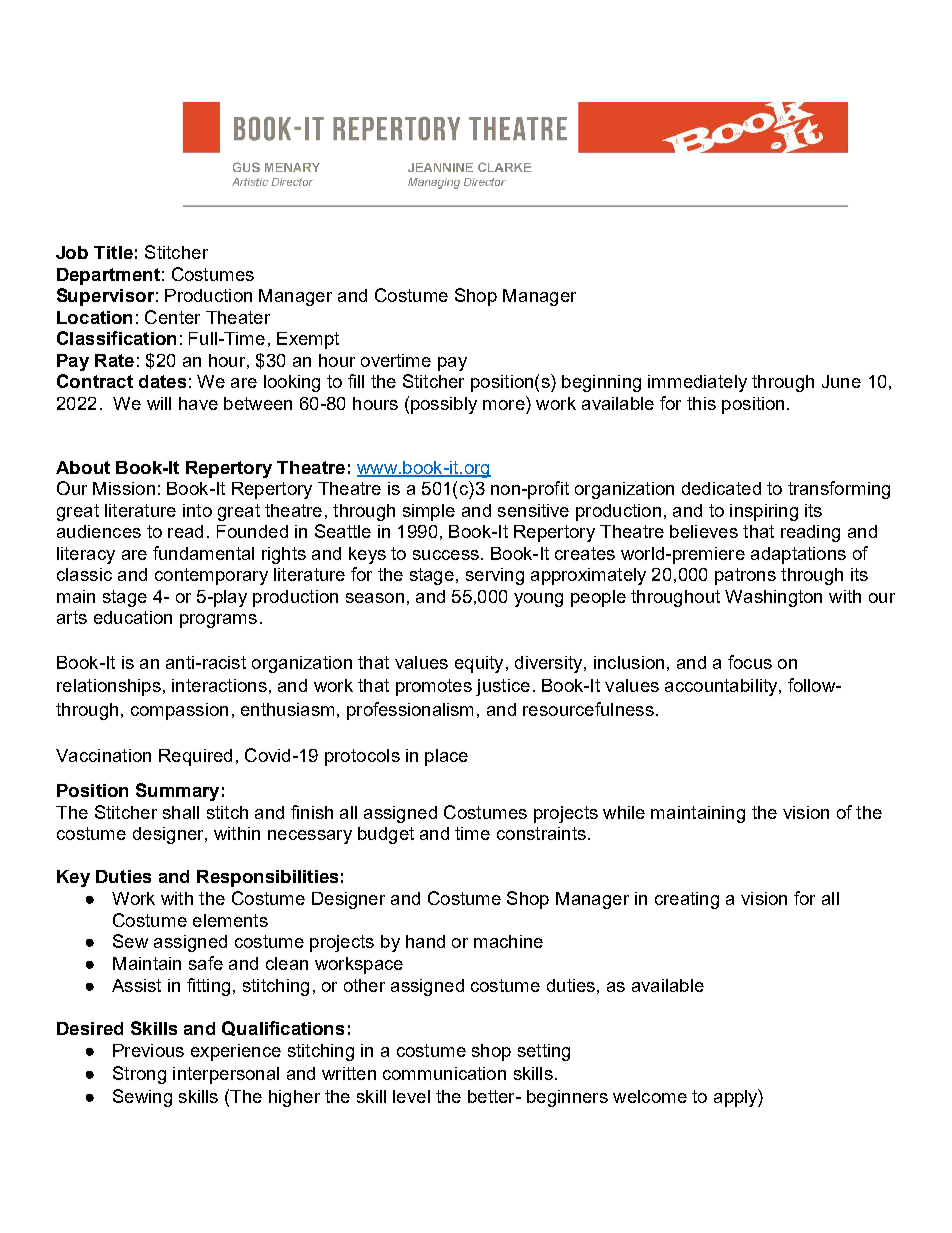 The image size is (952, 1233). What do you see at coordinates (181, 812) in the image?
I see `shall` at bounding box center [181, 812].
